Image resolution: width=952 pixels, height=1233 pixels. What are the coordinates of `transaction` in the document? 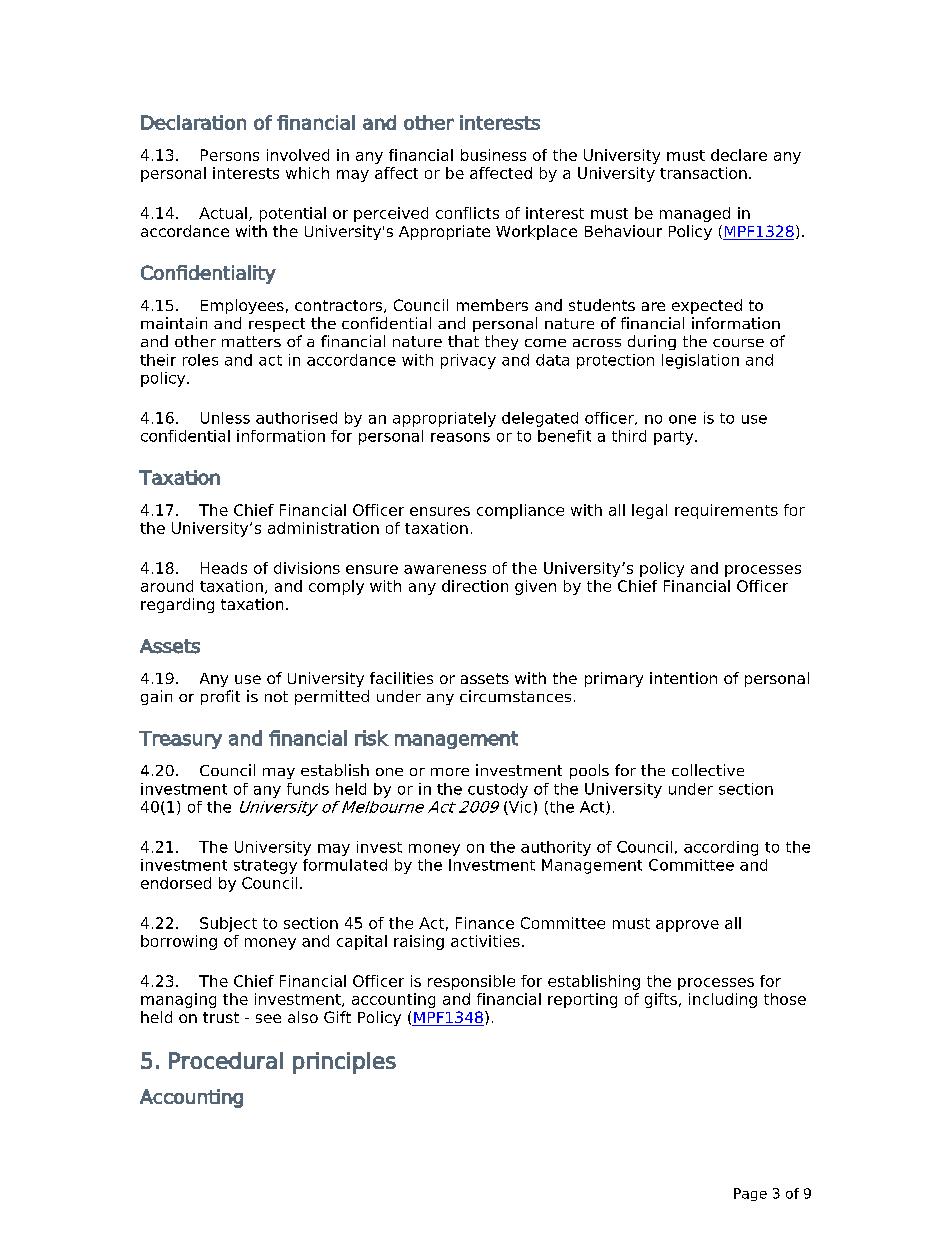 It's located at (703, 173).
